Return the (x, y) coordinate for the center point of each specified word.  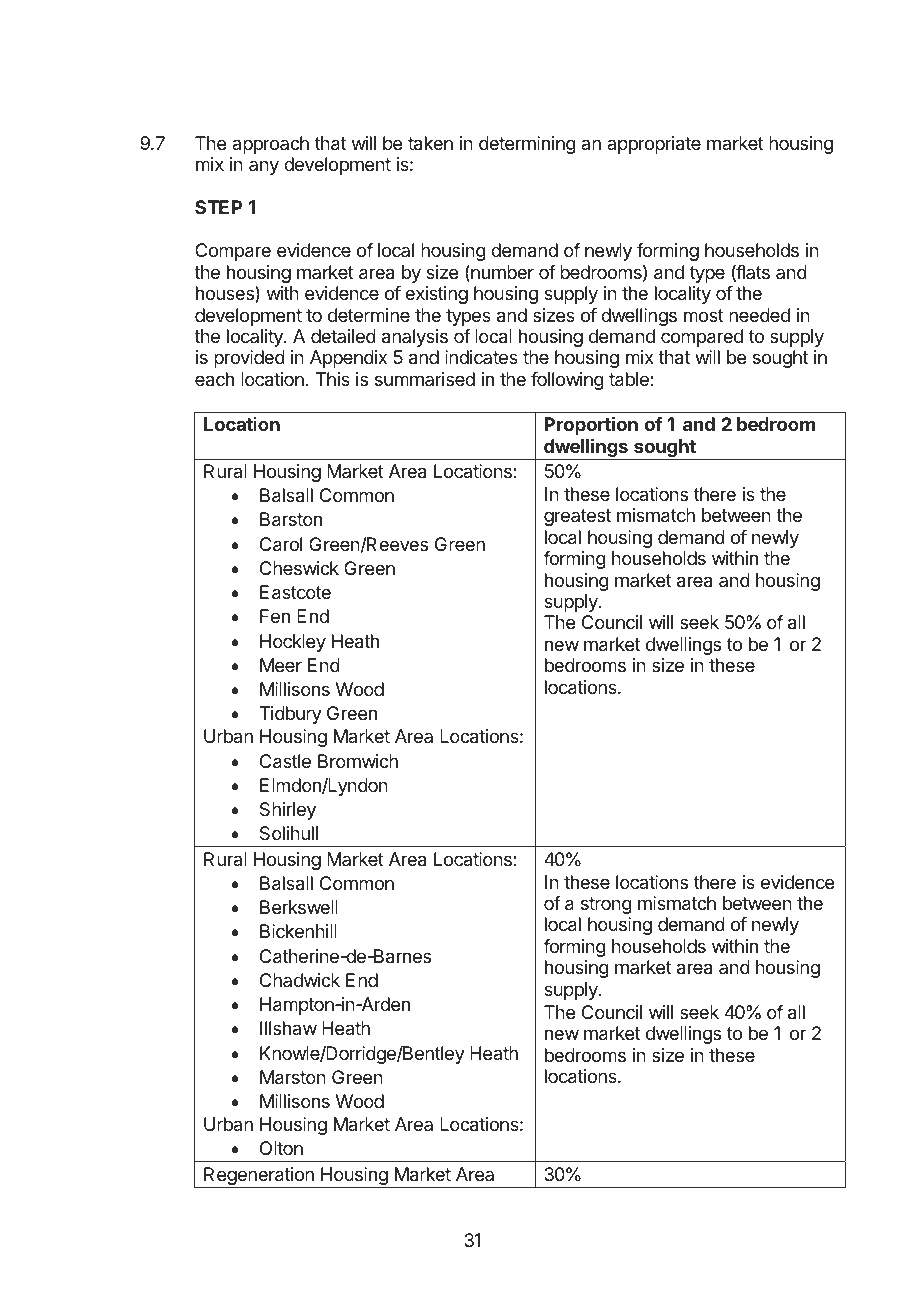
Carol (281, 544)
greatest (577, 517)
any (264, 167)
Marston (293, 1077)
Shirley (288, 811)
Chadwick (300, 980)
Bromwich (358, 761)
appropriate (654, 145)
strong (606, 905)
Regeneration (259, 1177)
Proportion (591, 426)
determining (527, 145)
